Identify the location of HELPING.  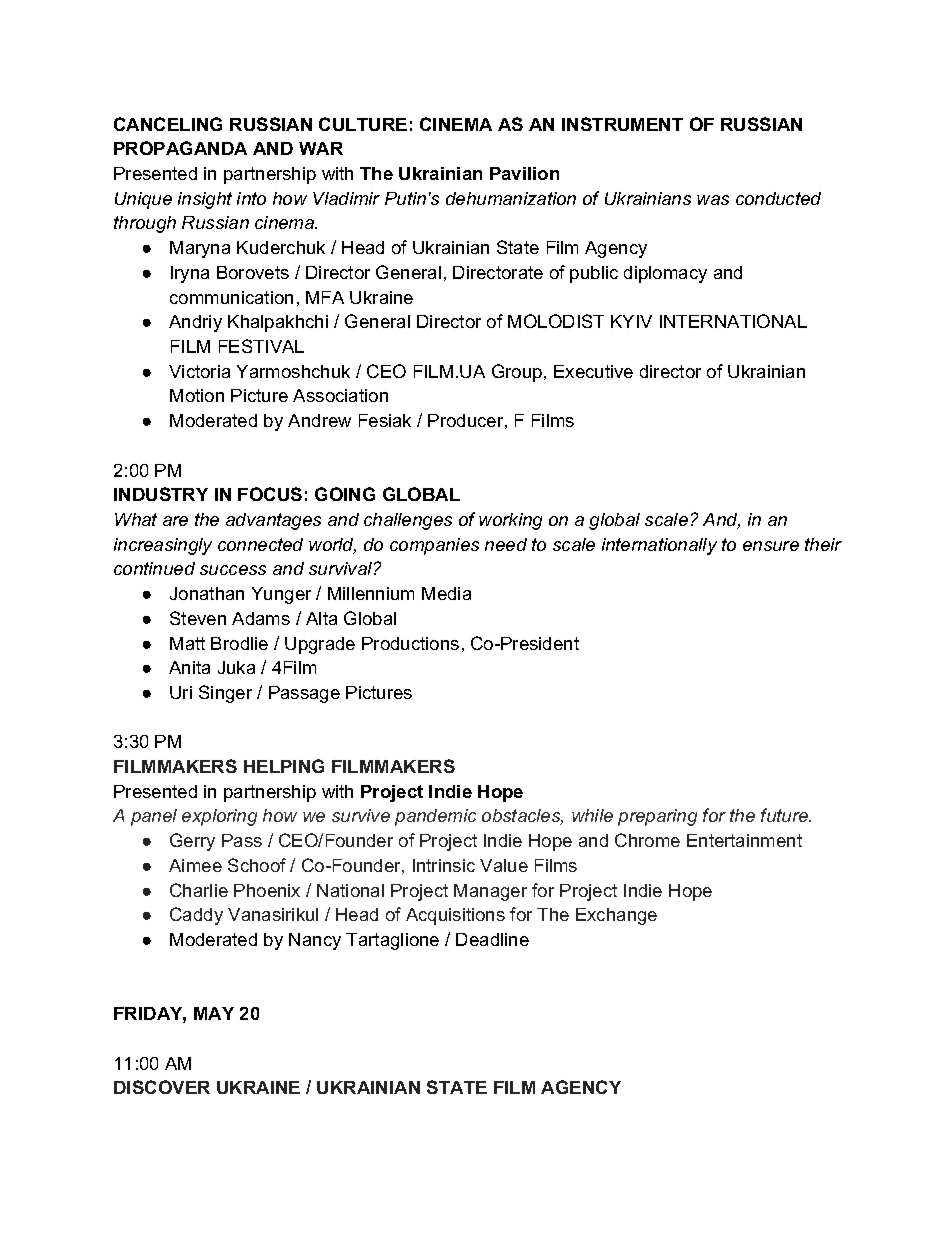
(284, 766).
